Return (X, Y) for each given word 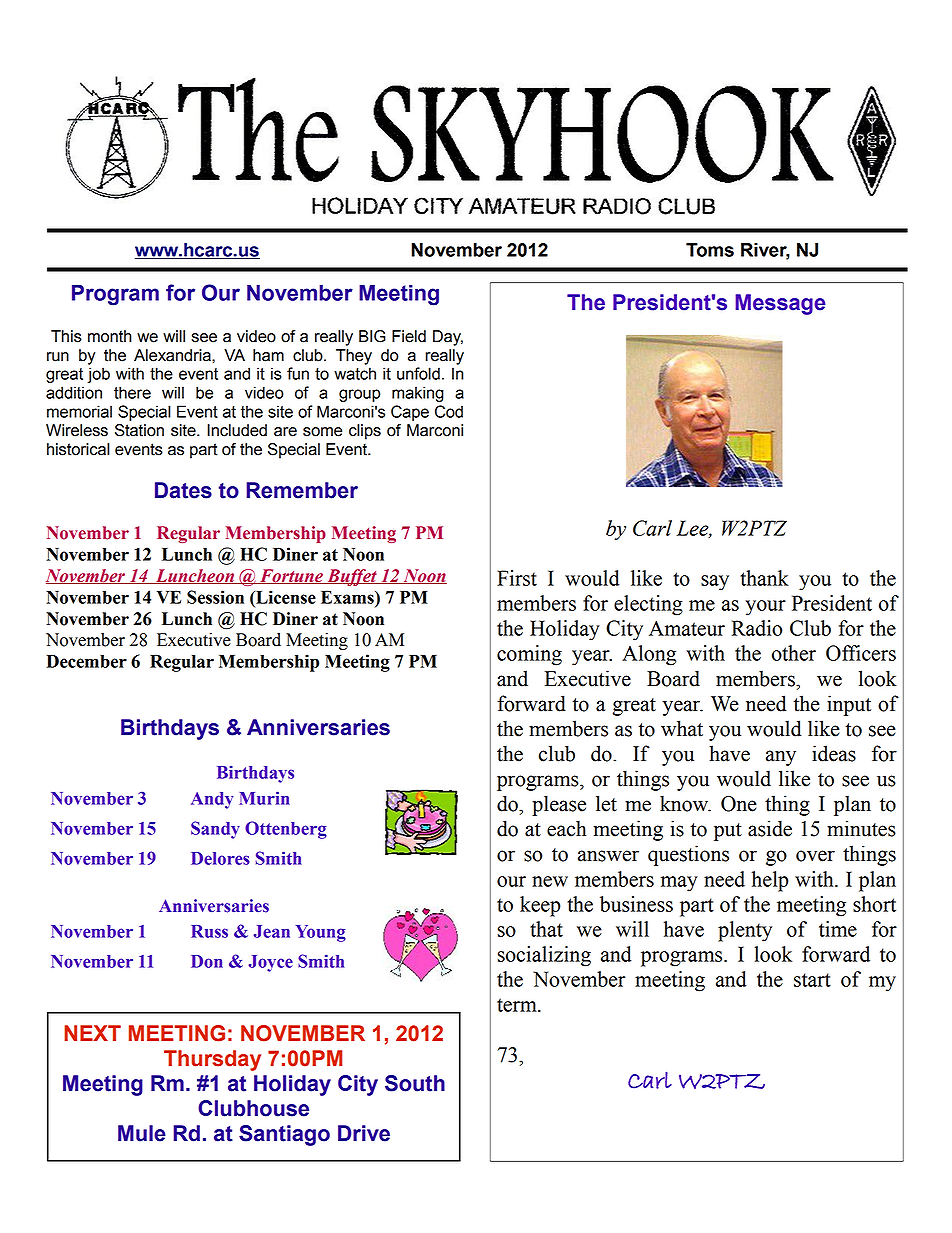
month (110, 336)
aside (770, 828)
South (415, 1083)
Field (409, 336)
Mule (142, 1133)
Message (780, 304)
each (567, 828)
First (517, 578)
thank (764, 578)
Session (215, 597)
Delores (220, 858)
